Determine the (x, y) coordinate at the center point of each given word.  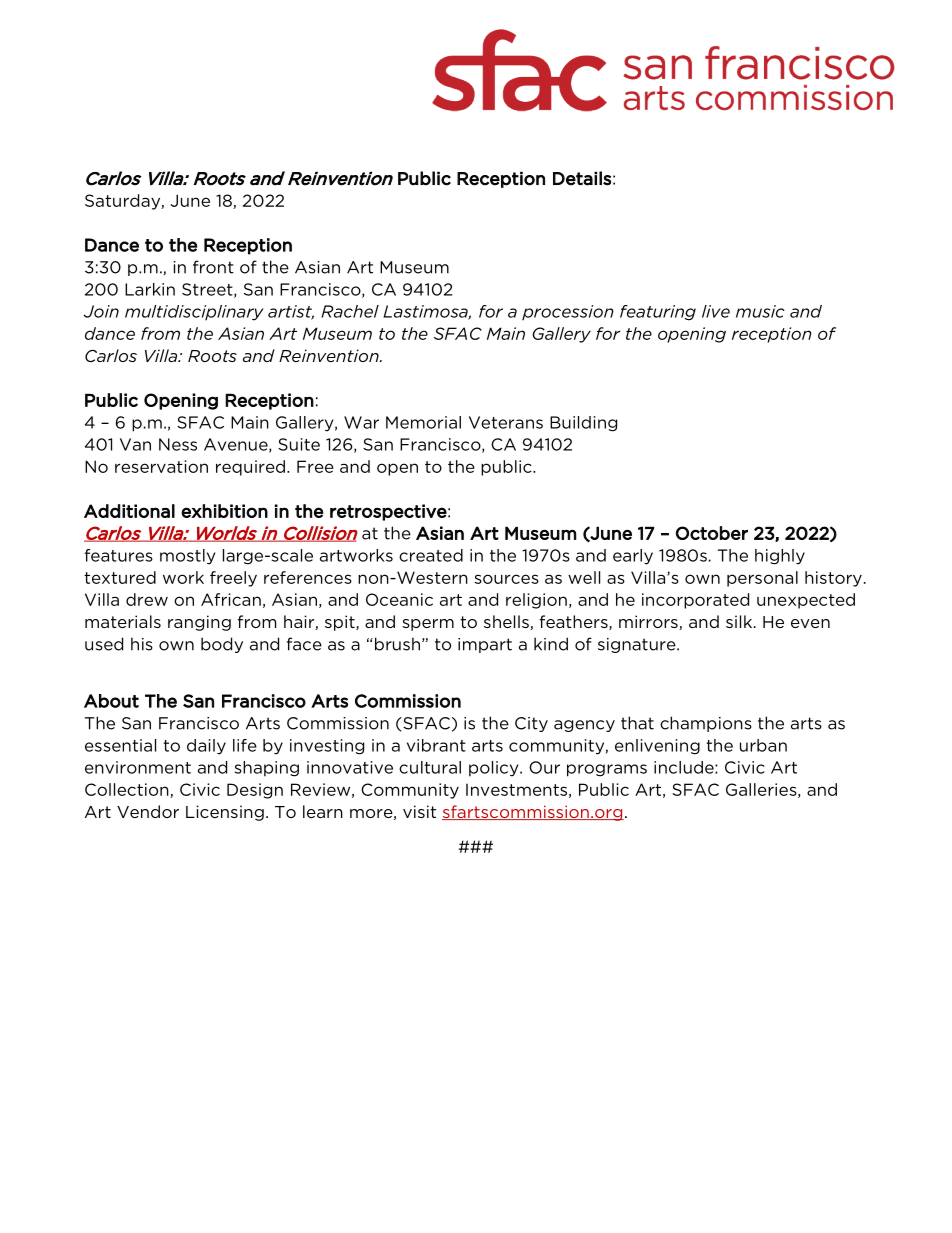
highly (780, 557)
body (222, 645)
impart (485, 645)
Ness (178, 444)
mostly (187, 557)
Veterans (506, 422)
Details (582, 178)
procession (568, 312)
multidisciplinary (194, 313)
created (431, 555)
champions (706, 724)
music (760, 311)
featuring (658, 313)
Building (583, 424)
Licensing (225, 813)
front (213, 267)
